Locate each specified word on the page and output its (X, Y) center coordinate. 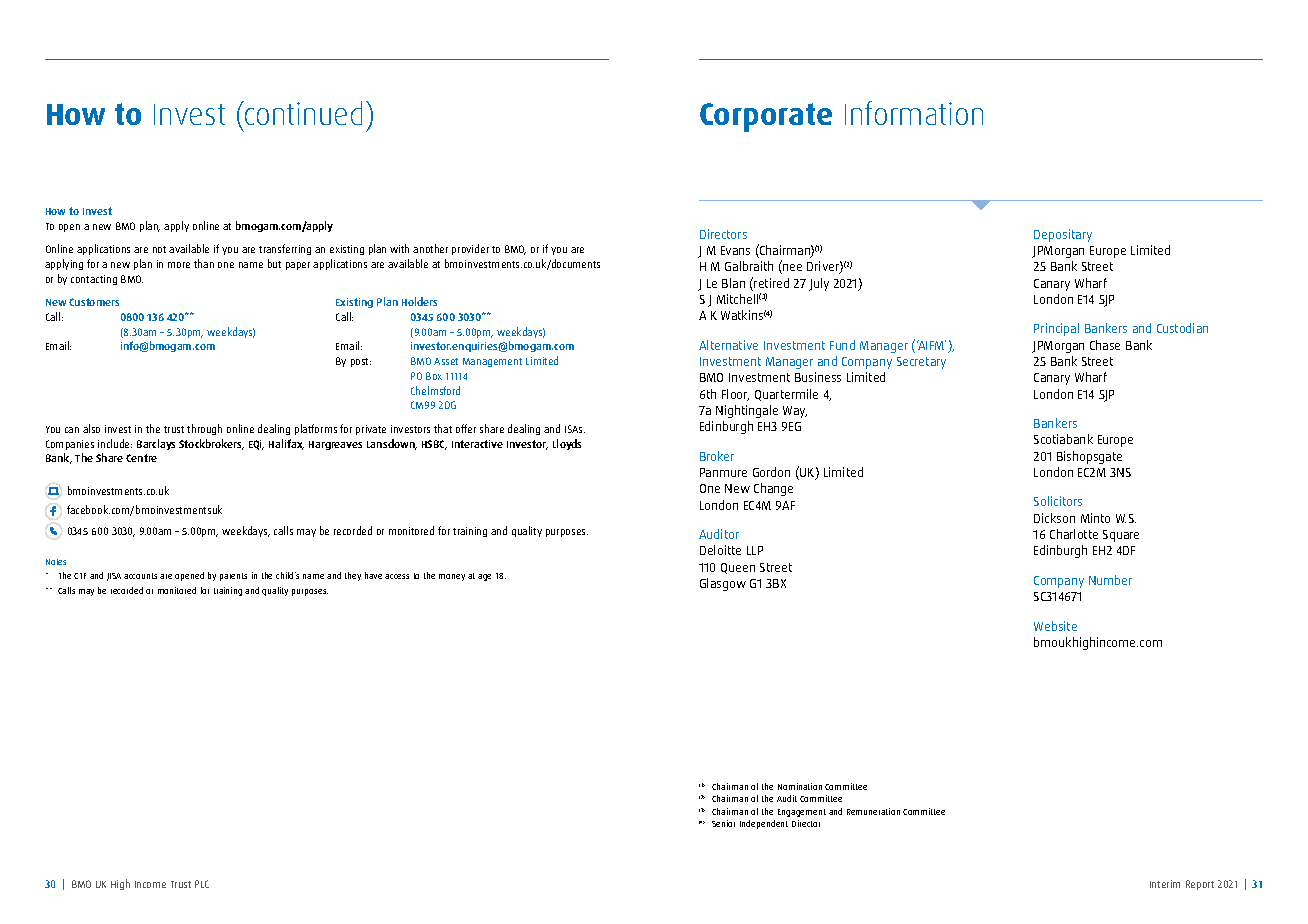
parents (233, 577)
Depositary (1063, 235)
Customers (94, 302)
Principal (1056, 329)
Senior (723, 823)
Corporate (766, 117)
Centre (141, 458)
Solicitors (1058, 501)
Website (1055, 626)
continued (302, 113)
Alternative (728, 345)
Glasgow (723, 584)
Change (773, 489)
